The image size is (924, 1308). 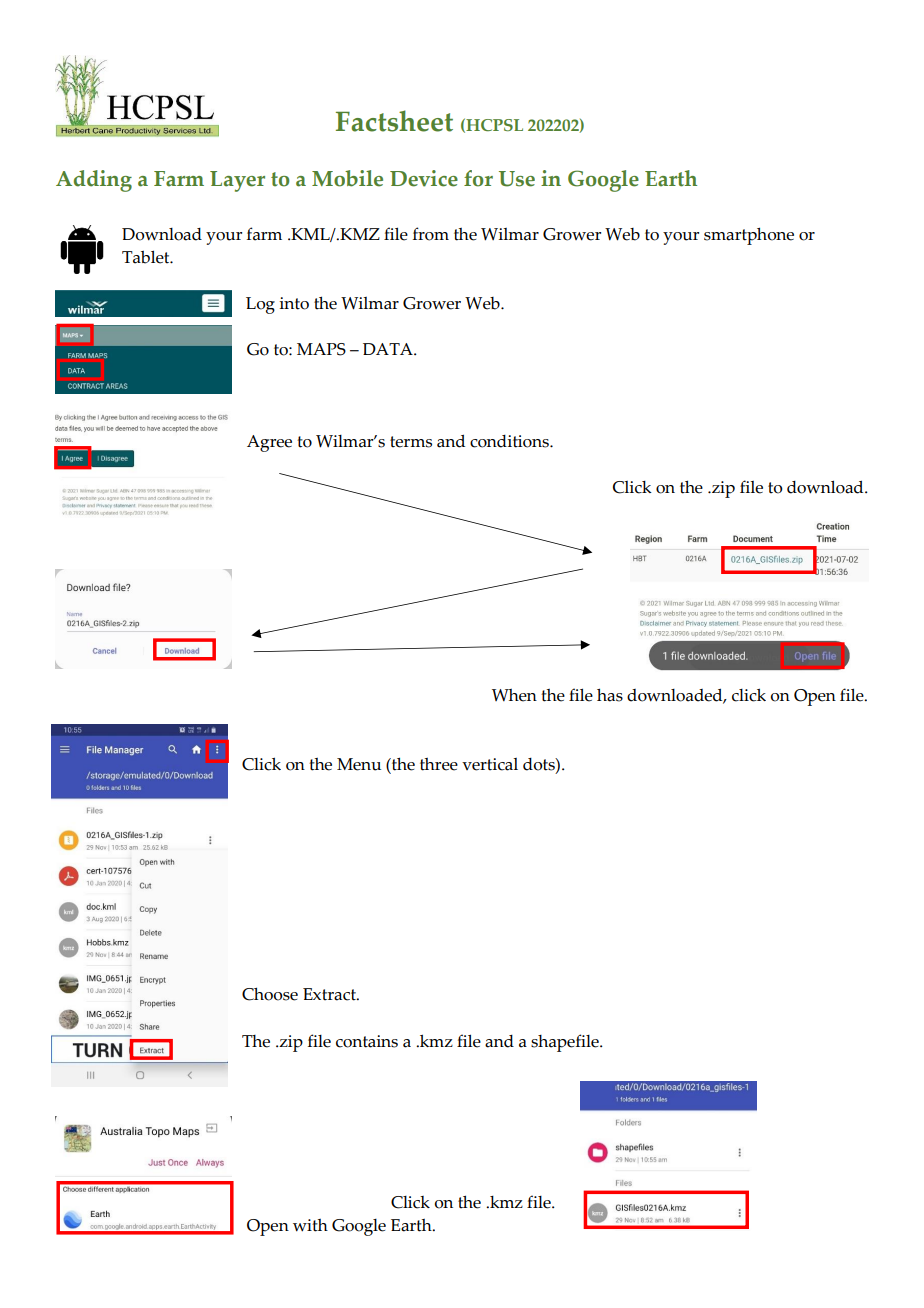 What do you see at coordinates (367, 1041) in the image?
I see `contains` at bounding box center [367, 1041].
